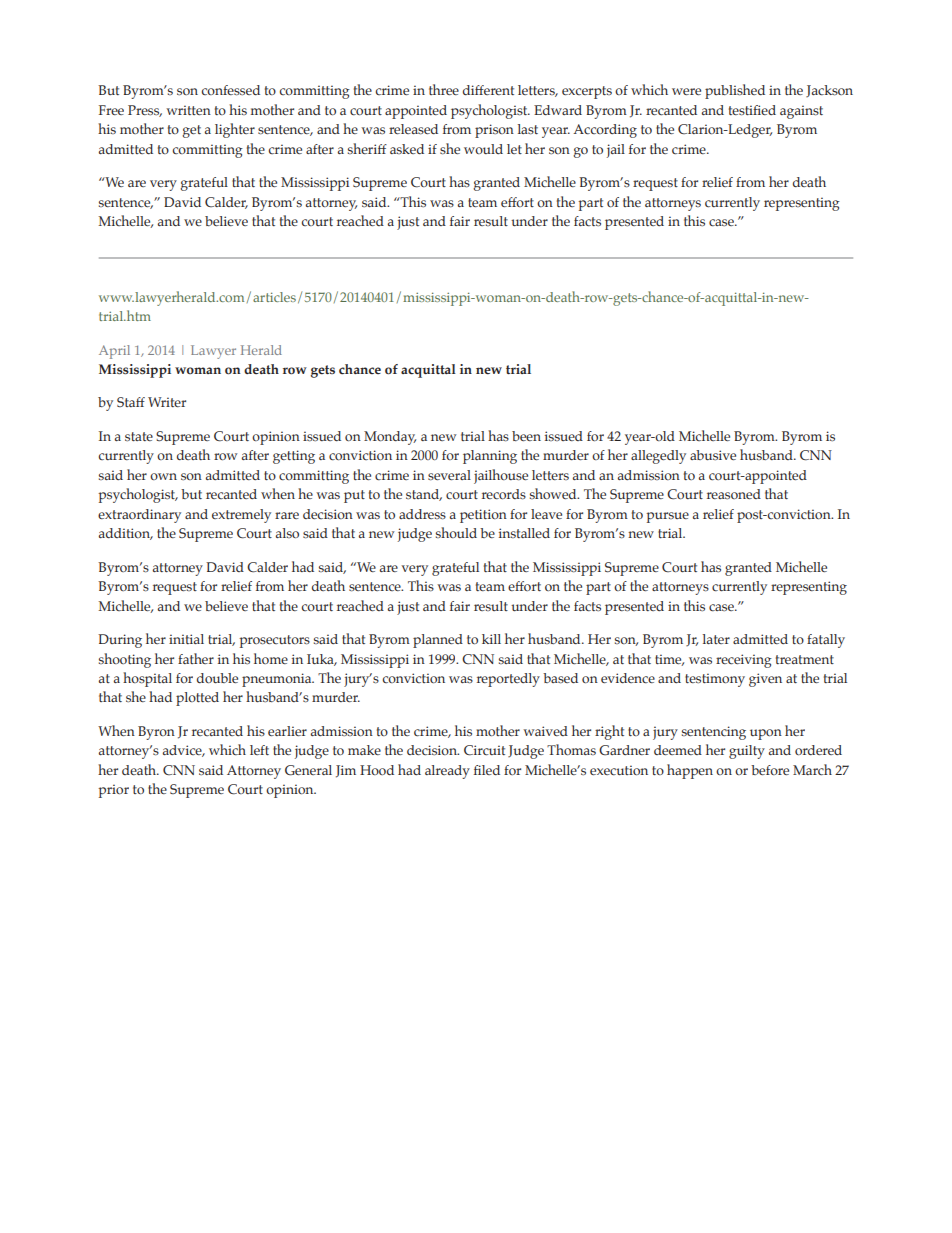 The height and width of the page is (1233, 952). What do you see at coordinates (241, 516) in the page?
I see `extremely` at bounding box center [241, 516].
